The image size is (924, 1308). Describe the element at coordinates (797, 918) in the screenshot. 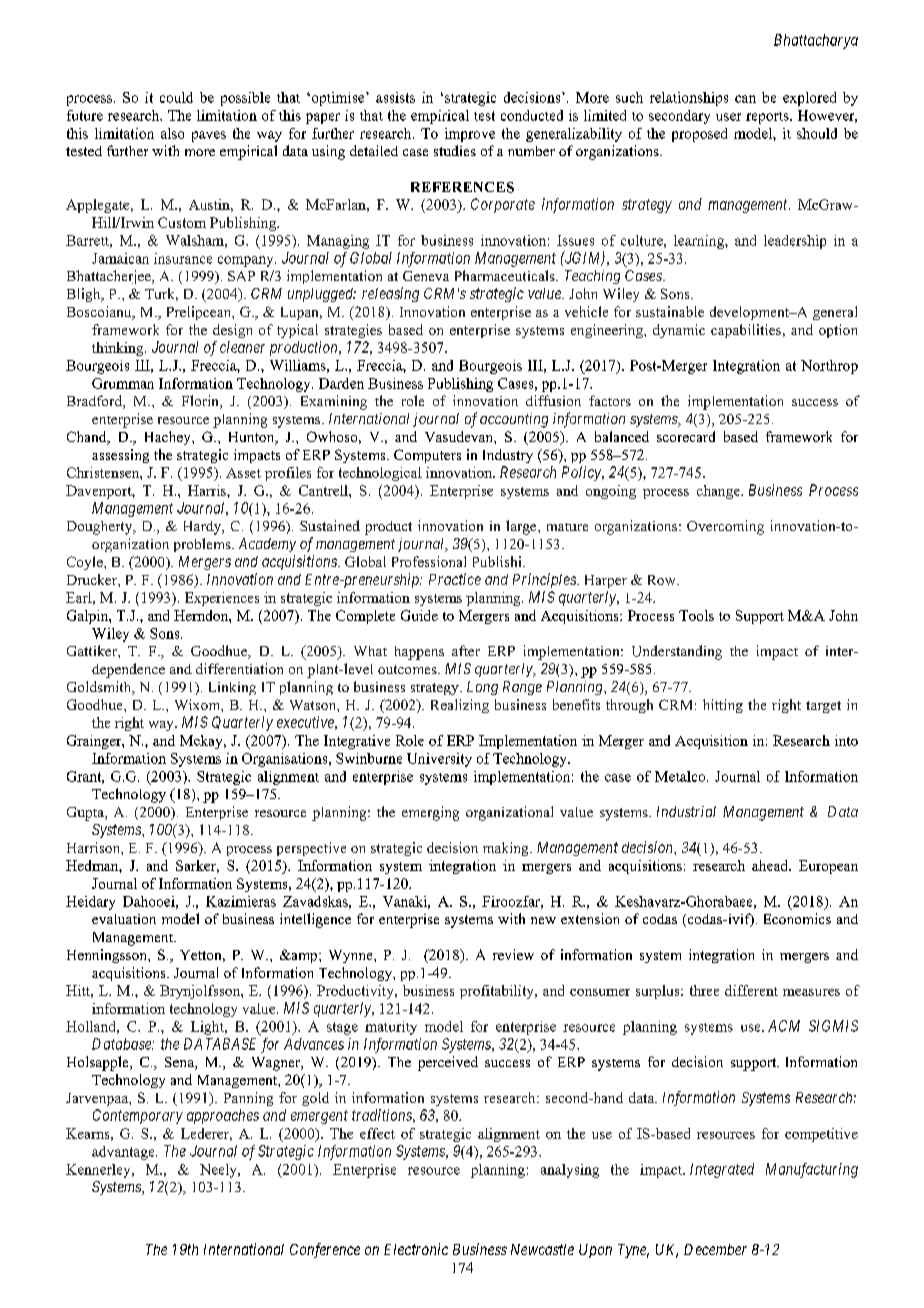

I see `Economics` at that location.
